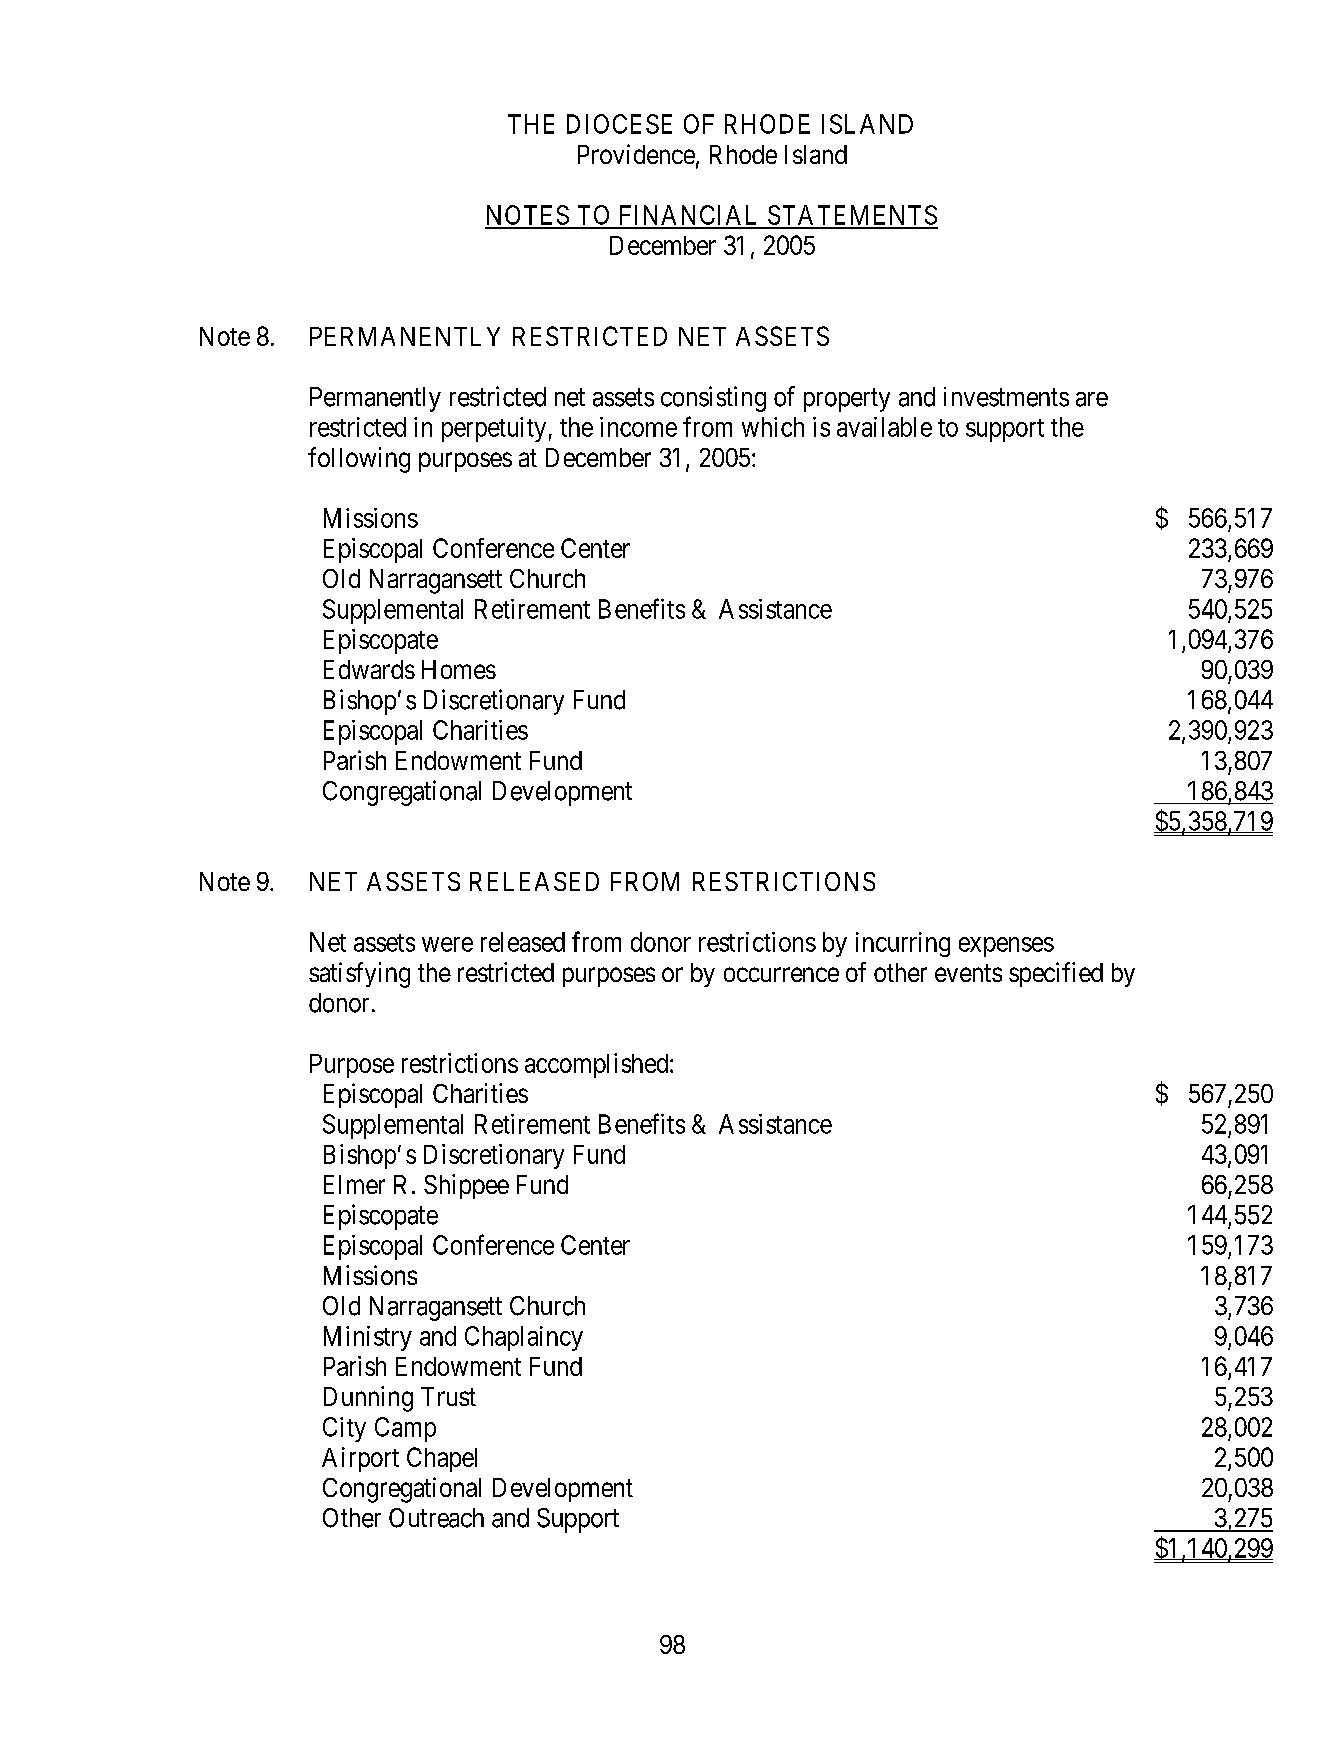 This screenshot has height=1739, width=1344. I want to click on Homes, so click(459, 669).
